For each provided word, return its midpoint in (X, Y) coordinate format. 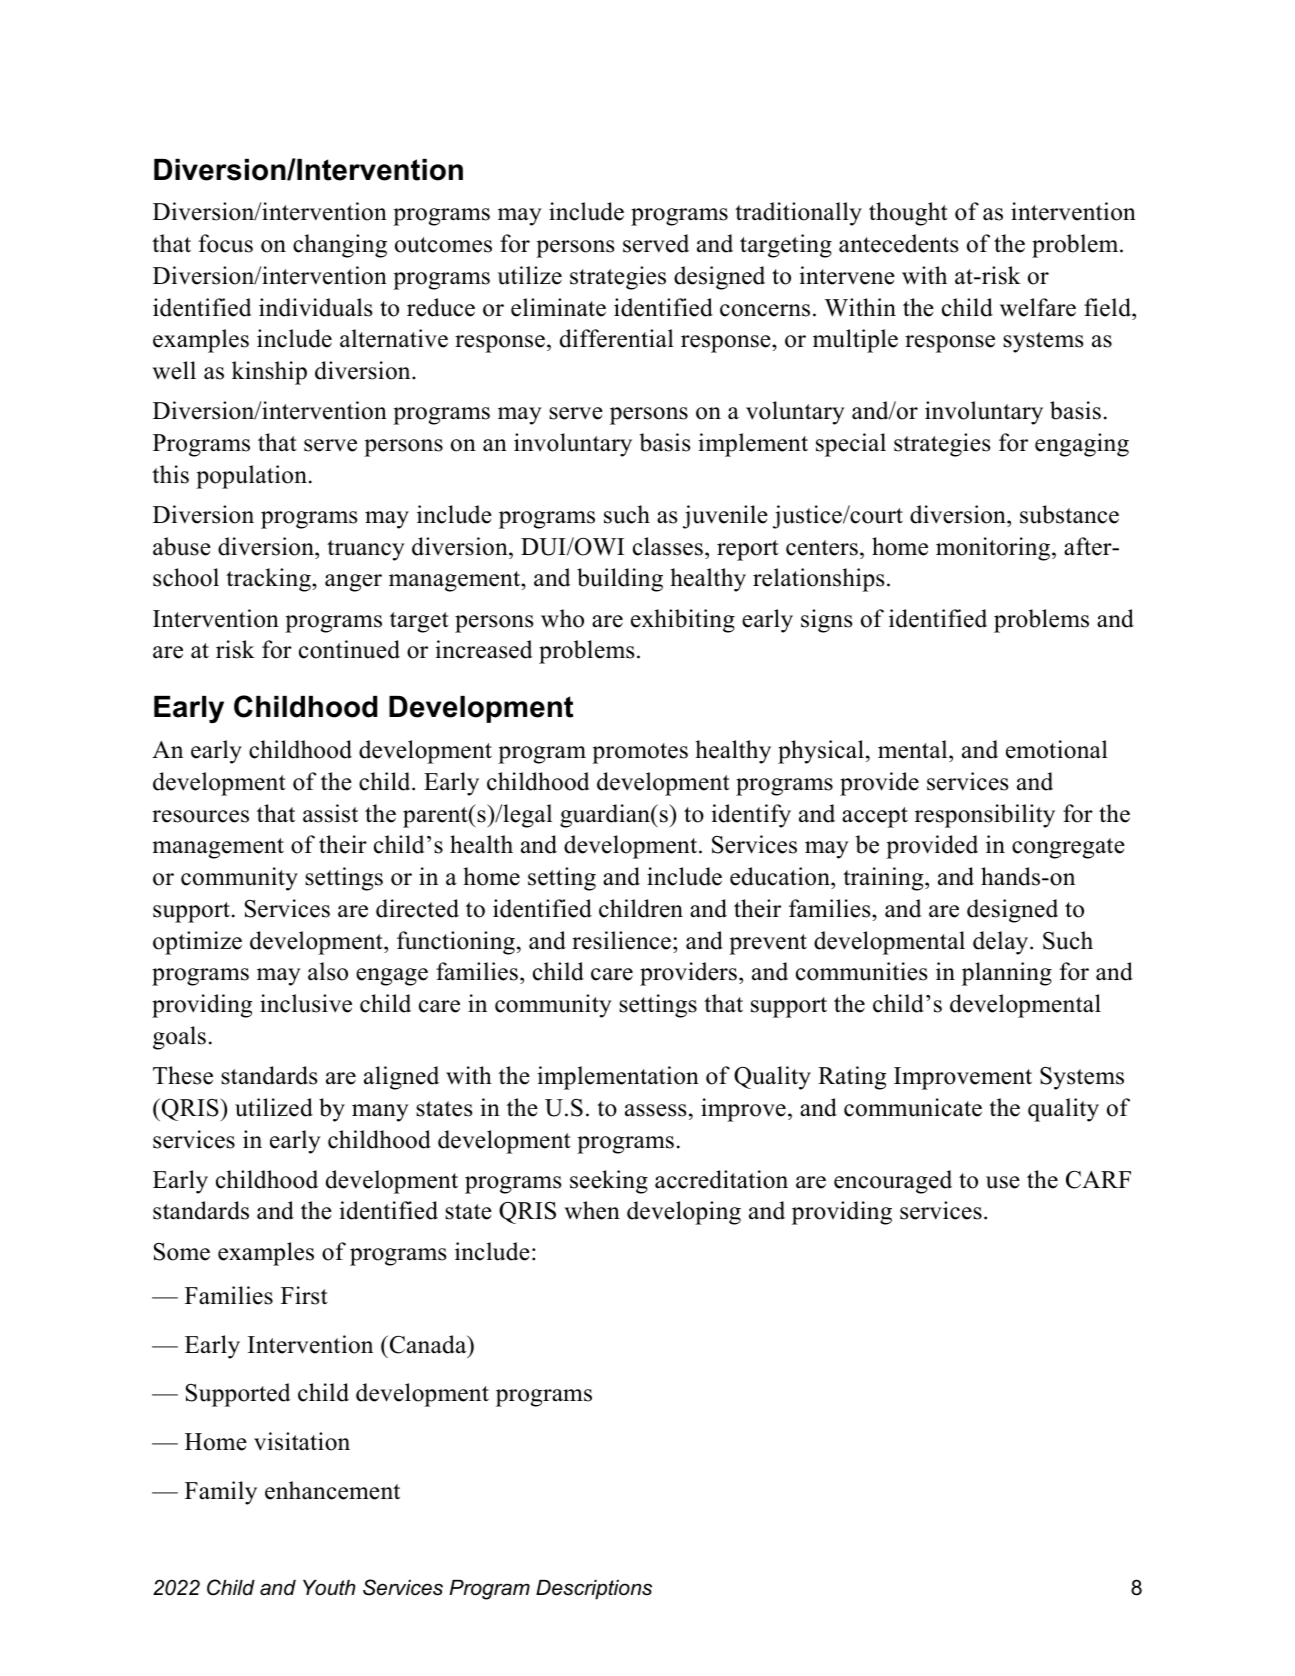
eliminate (558, 307)
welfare (1038, 307)
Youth (329, 1588)
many (380, 1113)
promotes (640, 753)
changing (340, 246)
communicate (913, 1107)
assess (655, 1110)
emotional (1057, 749)
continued (349, 649)
